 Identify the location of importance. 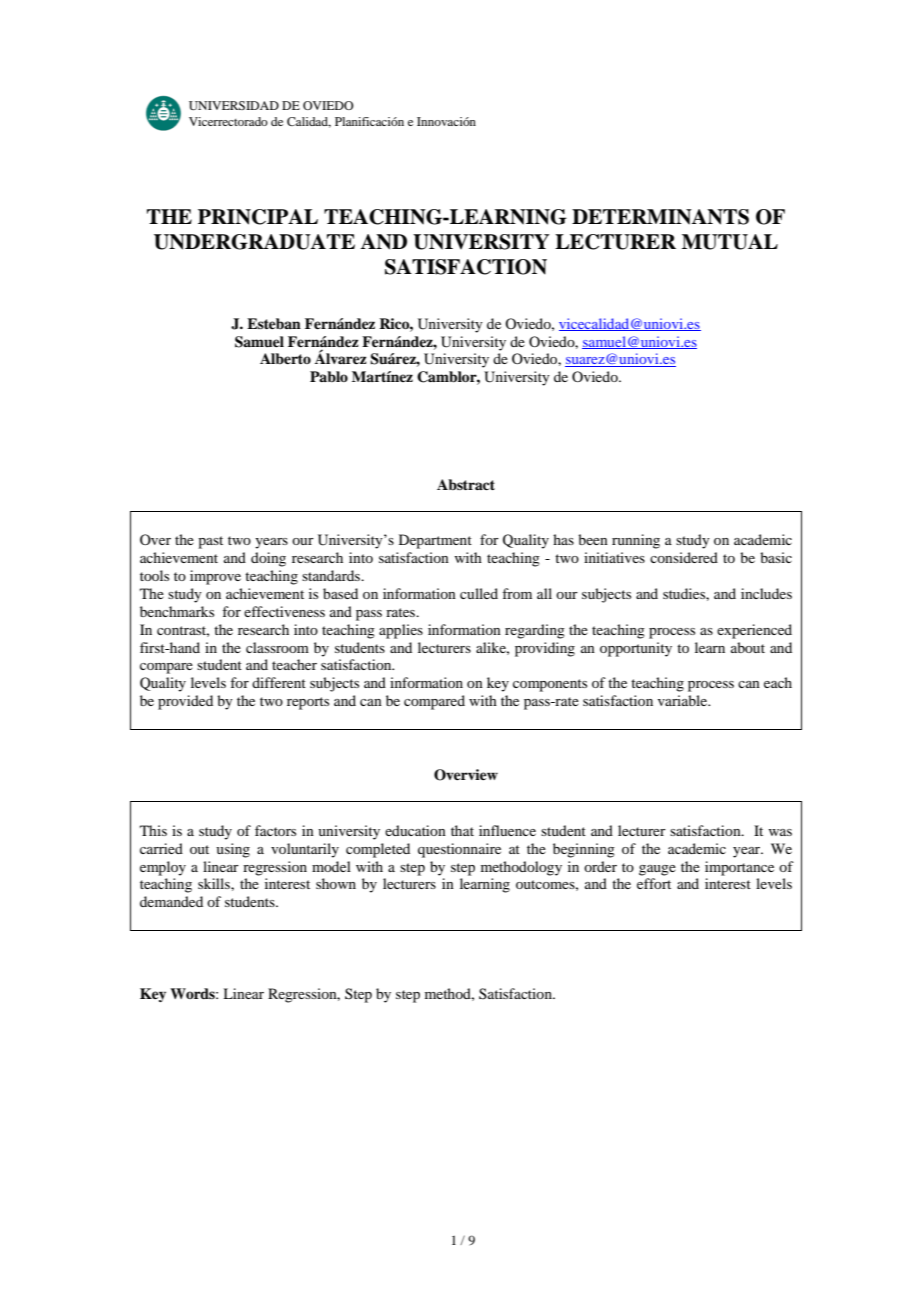
(739, 868).
